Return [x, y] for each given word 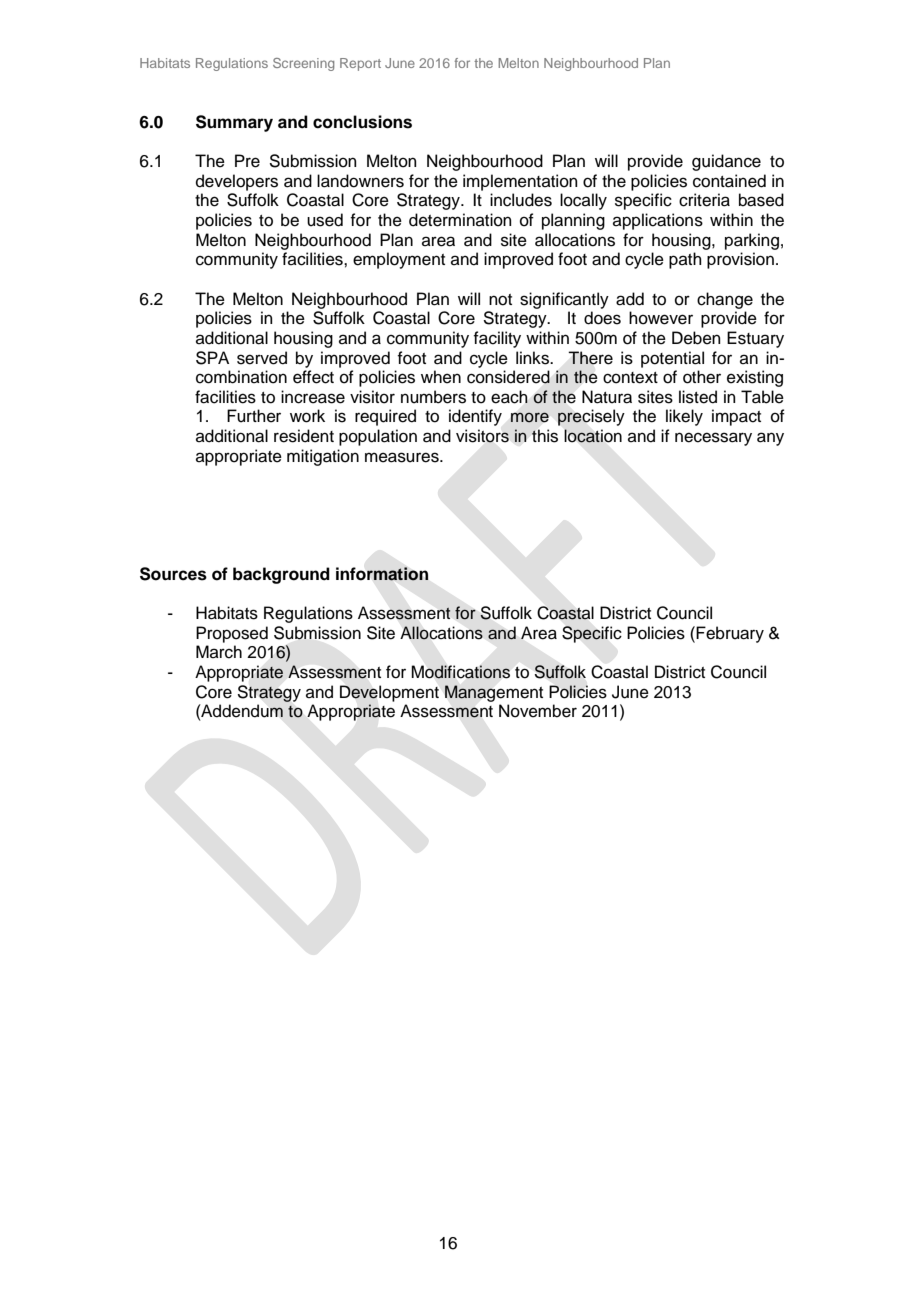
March [219, 652]
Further [254, 416]
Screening [303, 64]
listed [698, 397]
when [441, 377]
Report [360, 64]
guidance [726, 162]
